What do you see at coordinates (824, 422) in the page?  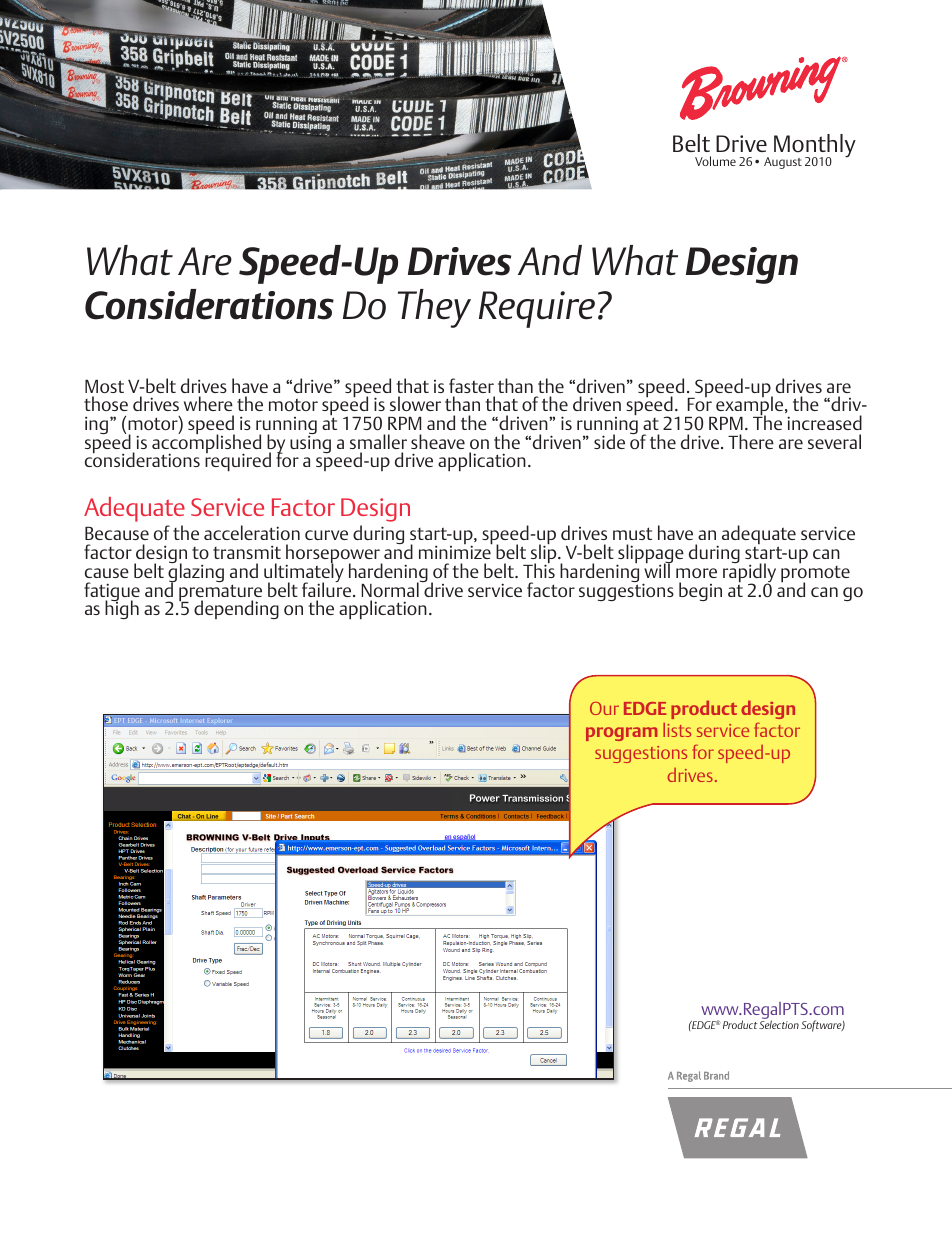 I see `increased` at bounding box center [824, 422].
